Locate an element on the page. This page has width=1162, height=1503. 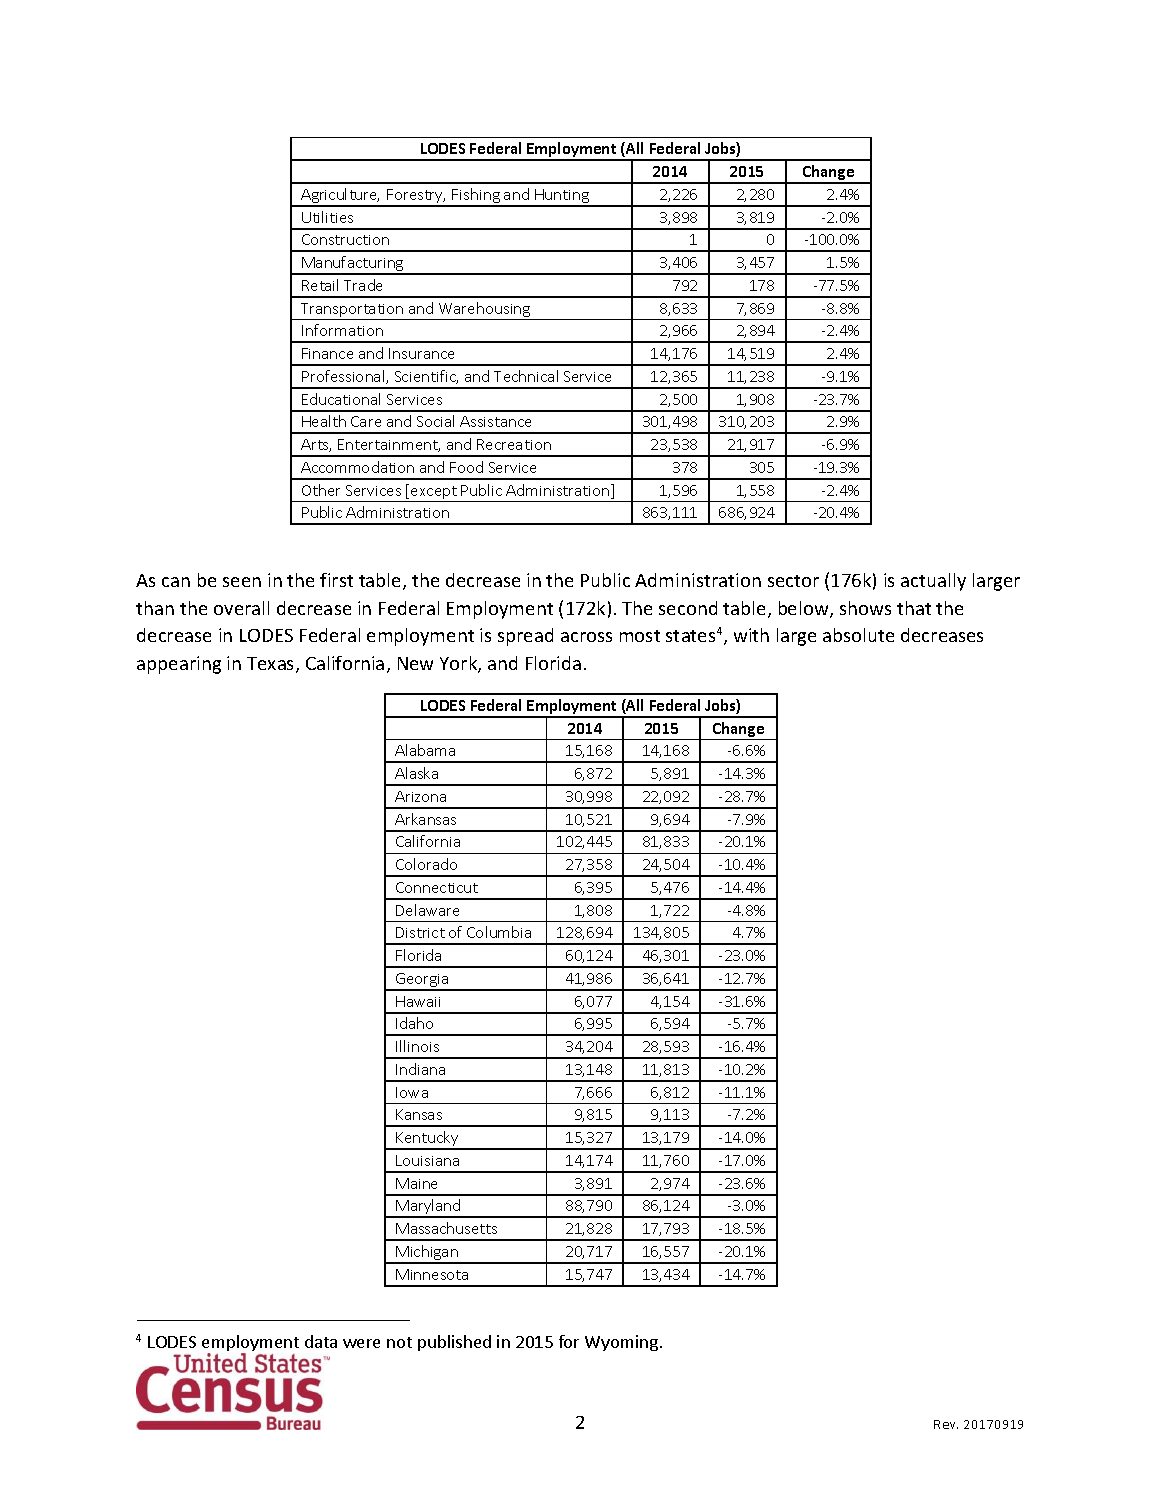
Utilities is located at coordinates (327, 217).
